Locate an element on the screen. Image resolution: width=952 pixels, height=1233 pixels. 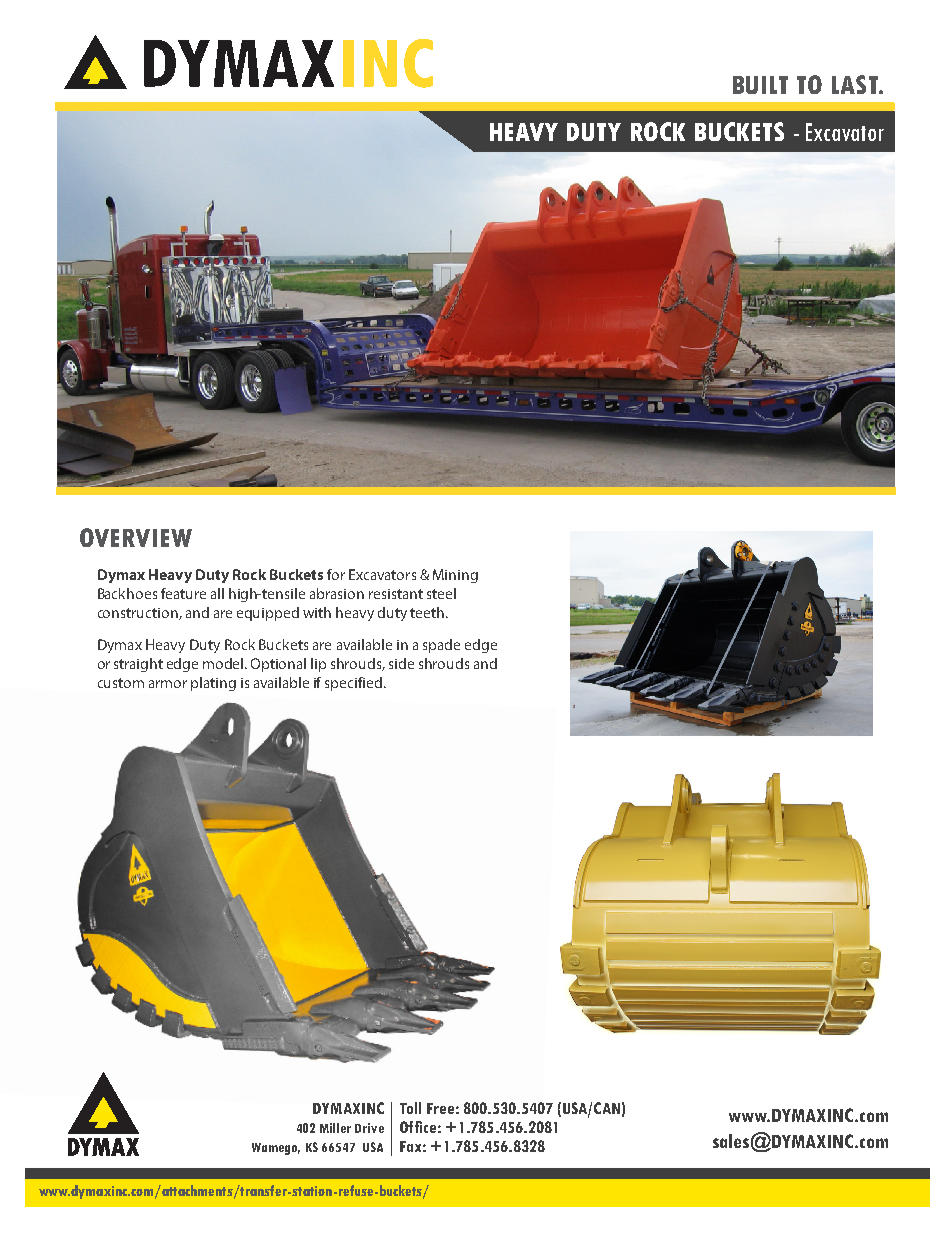
BUILT is located at coordinates (760, 85).
